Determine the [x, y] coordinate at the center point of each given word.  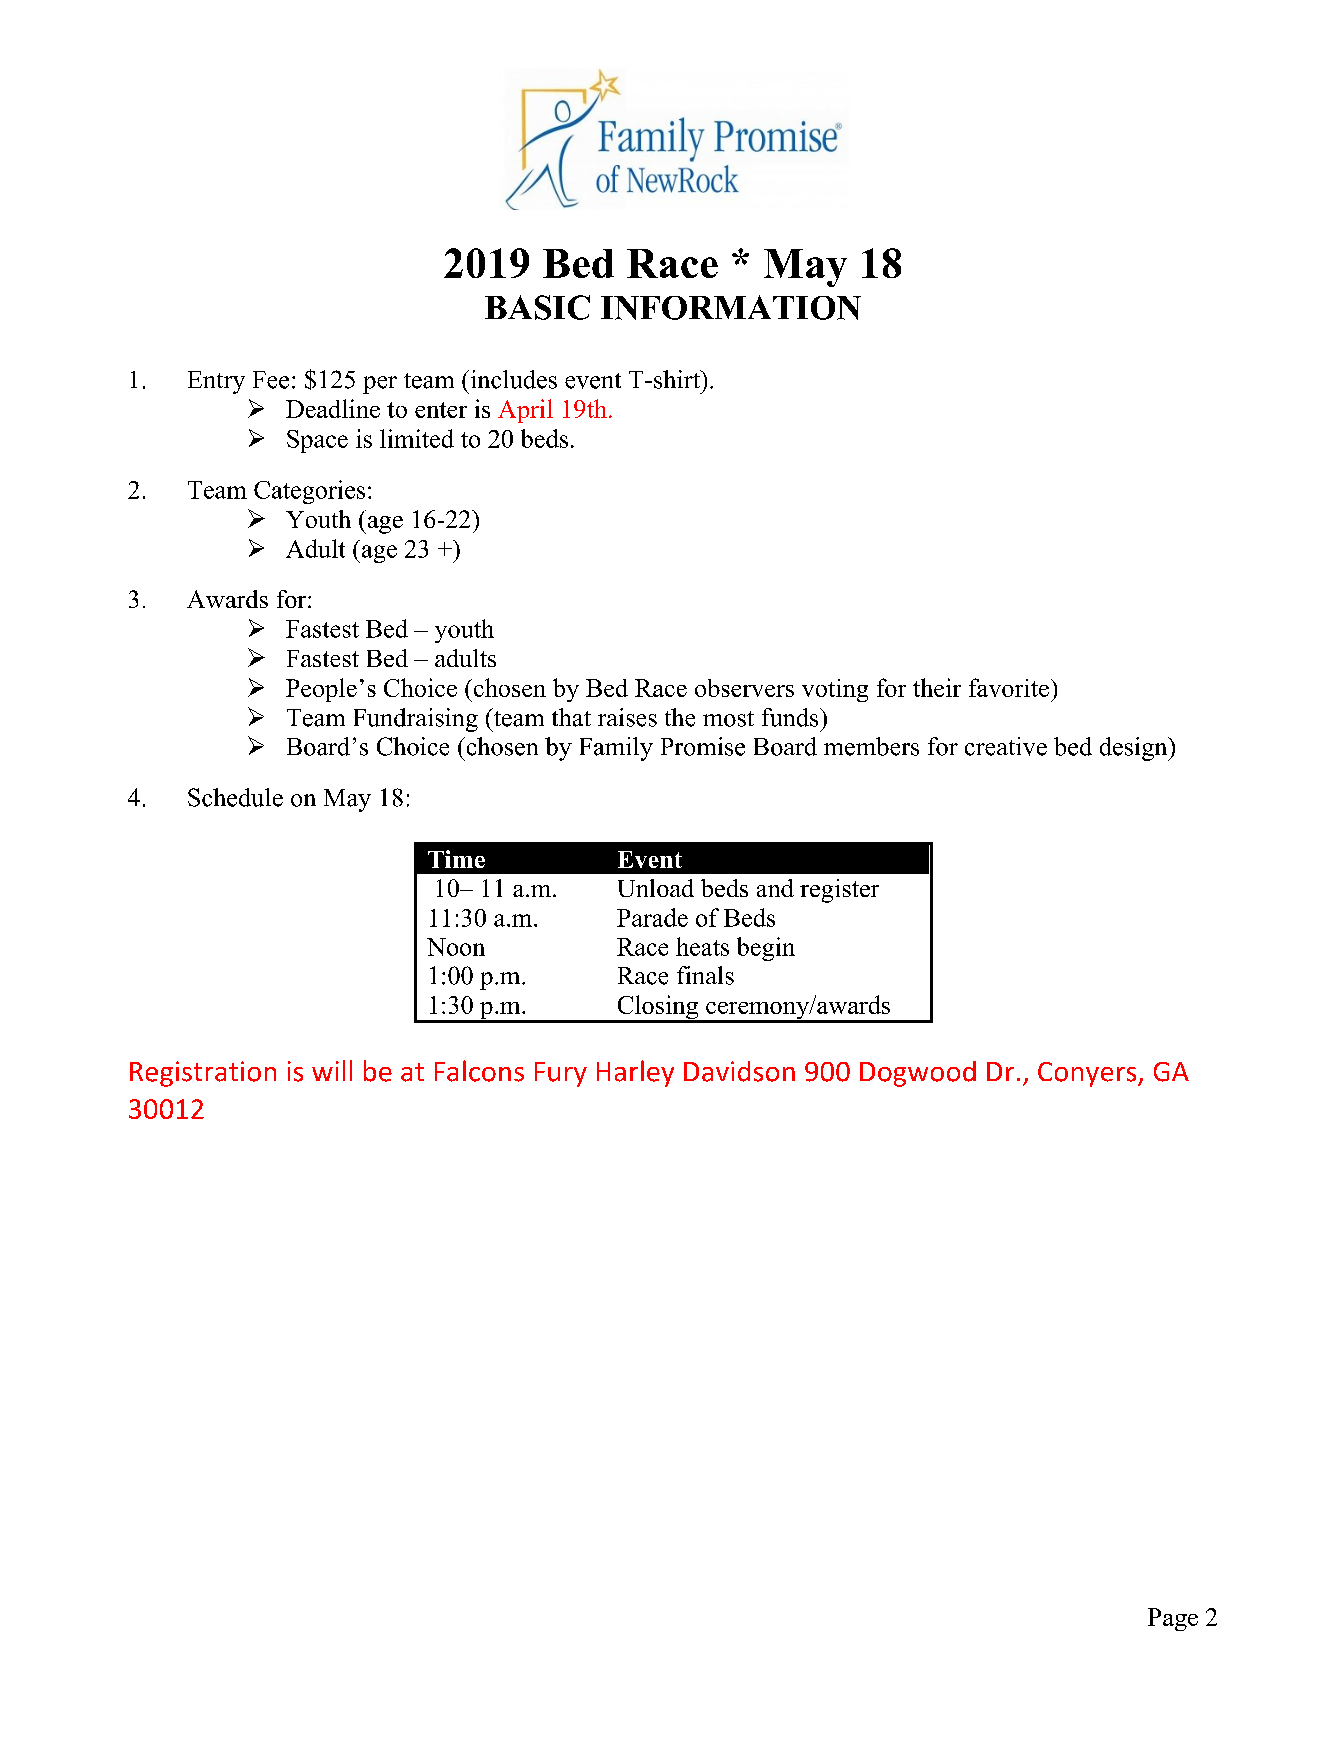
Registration [203, 1074]
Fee [271, 380]
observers [744, 688]
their [937, 687]
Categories [309, 492]
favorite [1009, 687]
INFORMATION [731, 307]
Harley [635, 1073]
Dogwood [918, 1074]
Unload [656, 888]
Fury [561, 1074]
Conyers [1088, 1074]
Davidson [739, 1071]
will [332, 1070]
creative [1006, 746]
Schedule [235, 797]
